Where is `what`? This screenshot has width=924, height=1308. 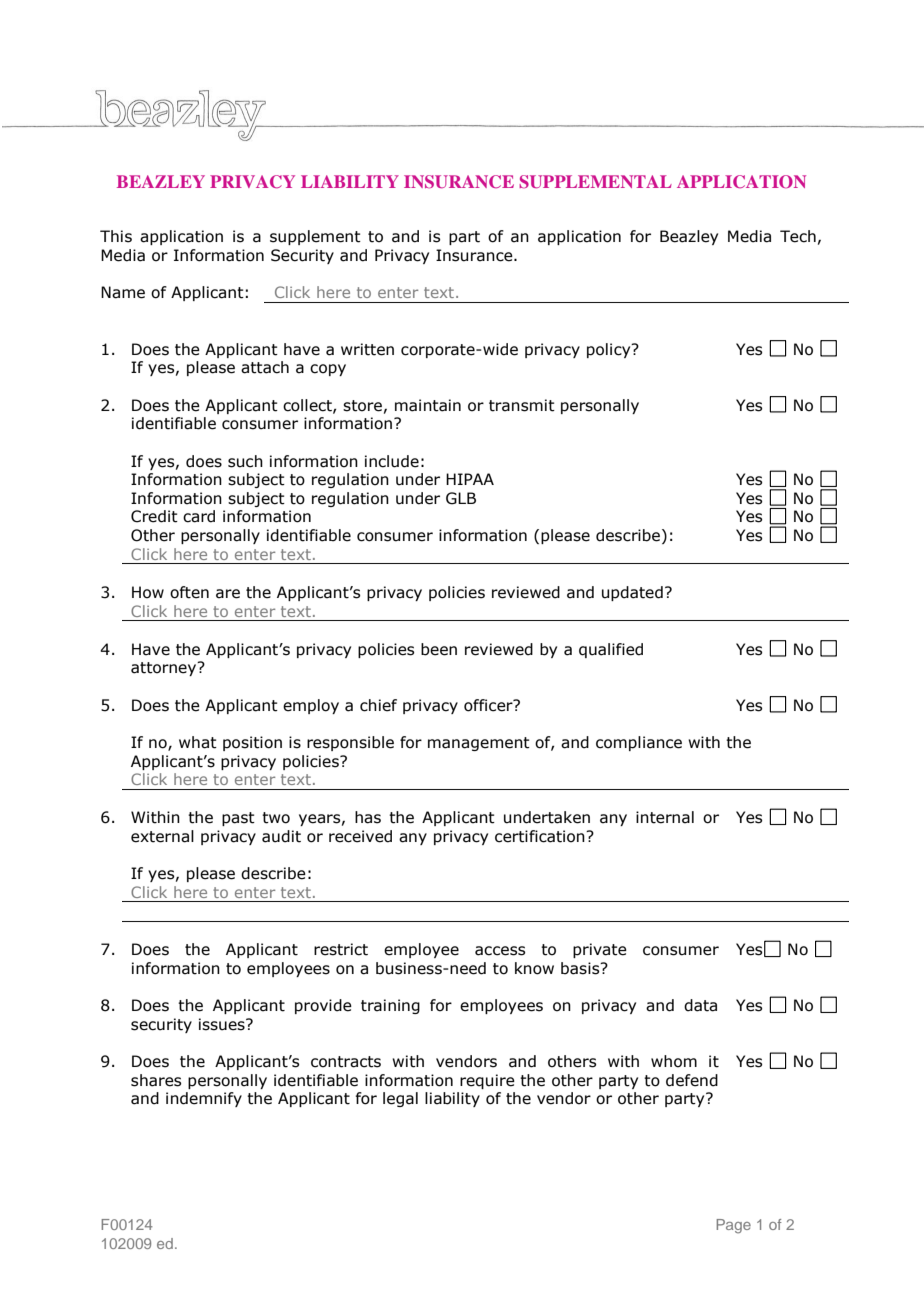
what is located at coordinates (198, 742).
